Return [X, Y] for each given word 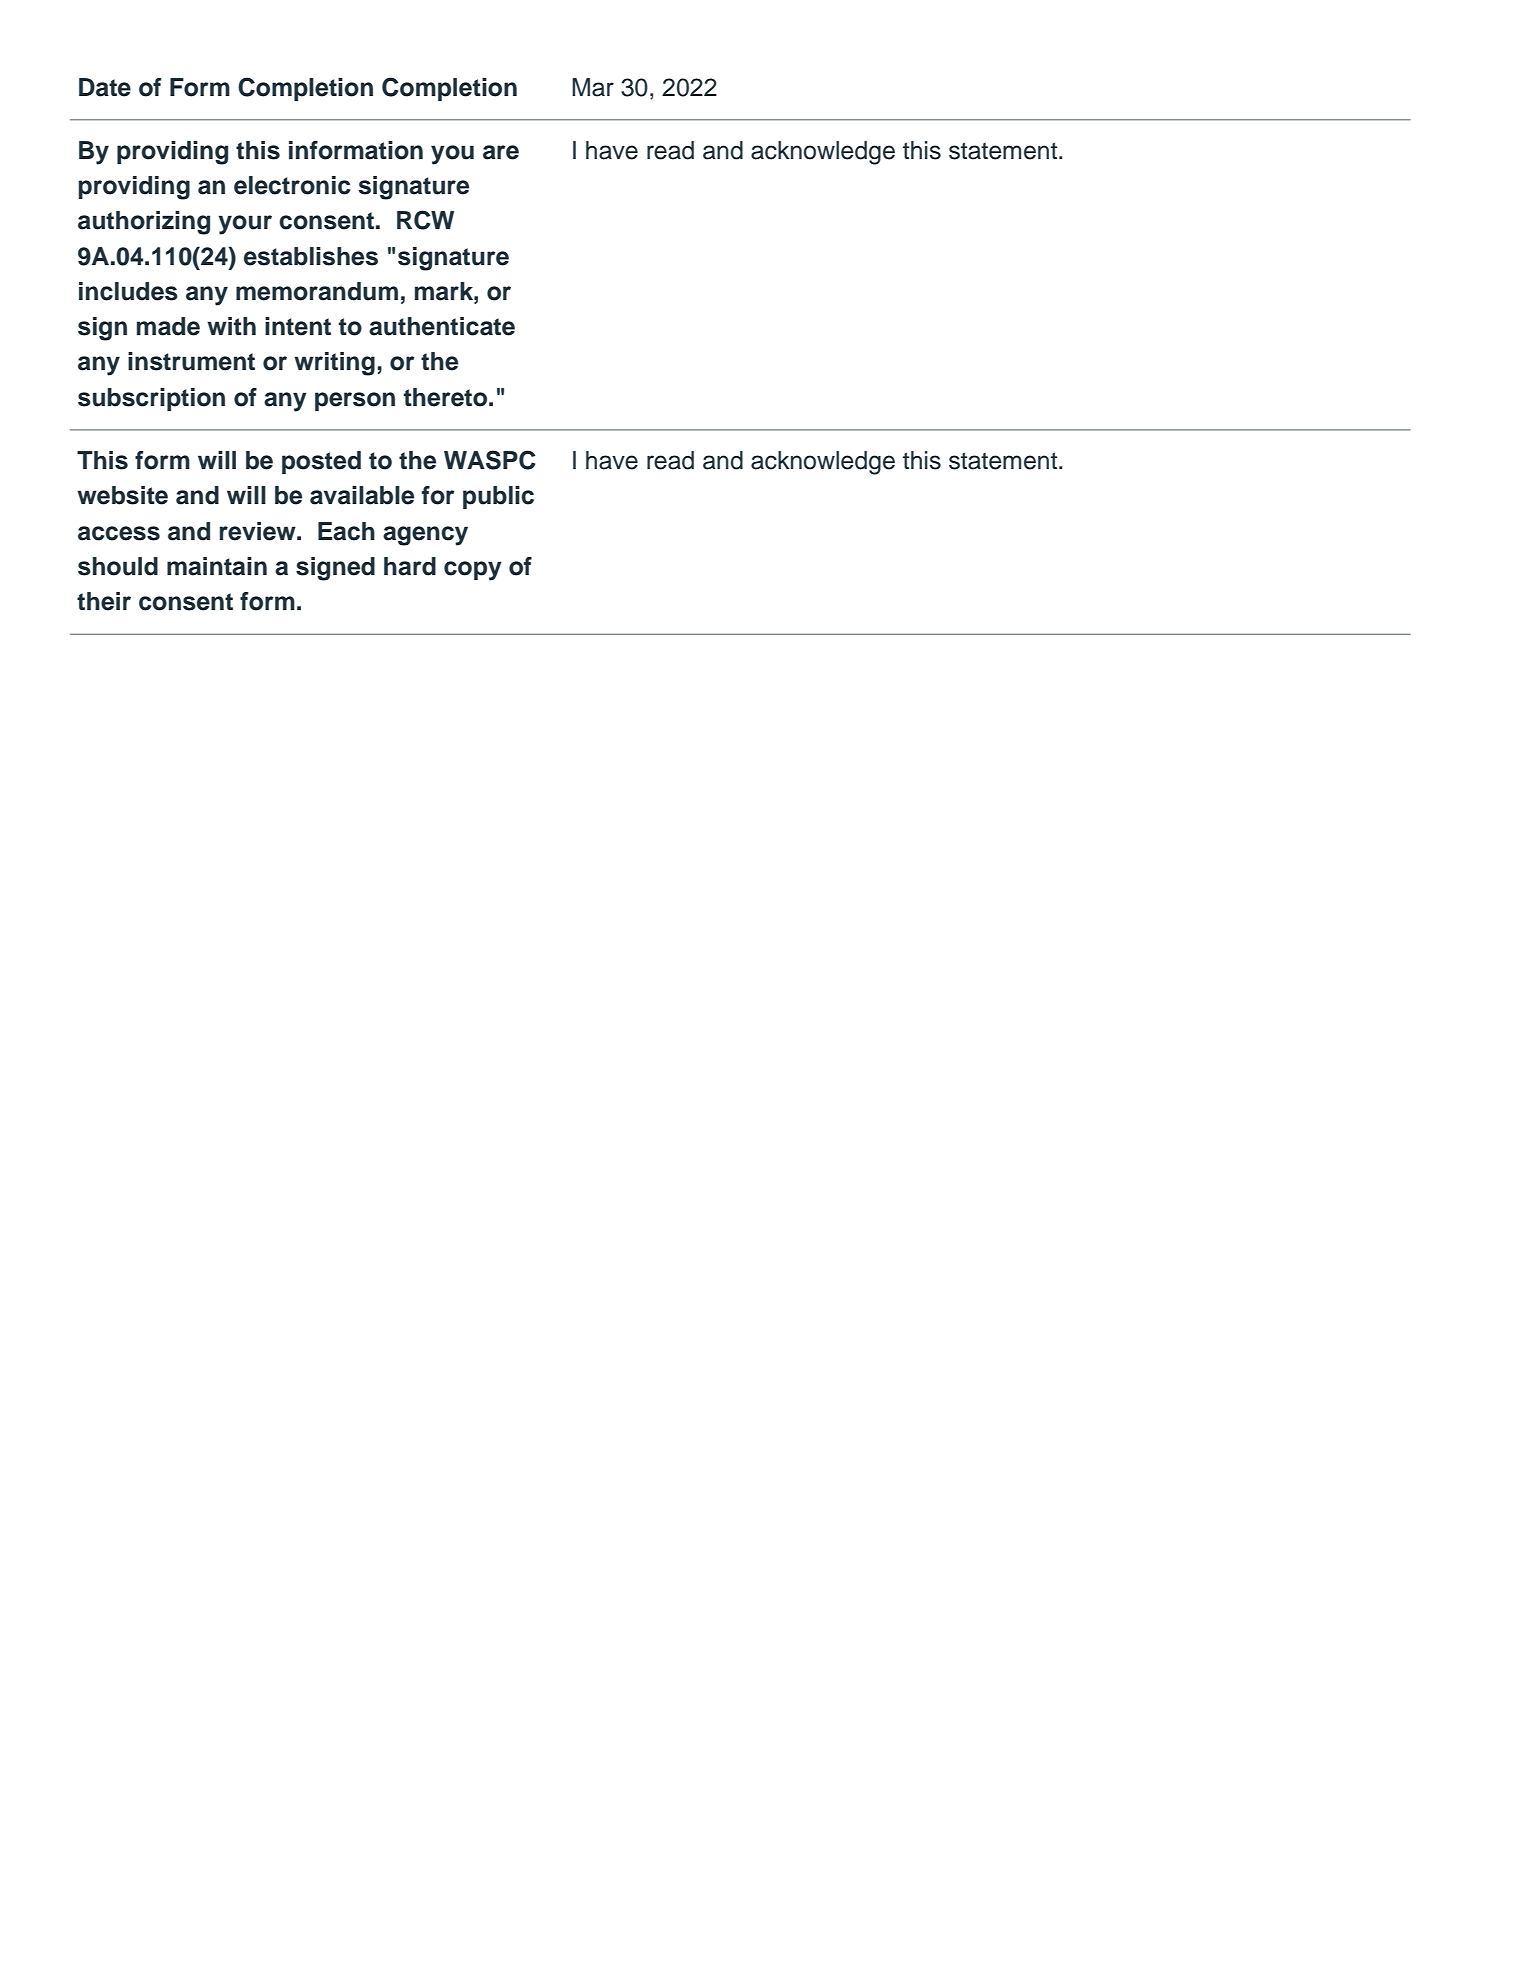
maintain [217, 566]
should [118, 566]
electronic [292, 185]
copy [473, 571]
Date [105, 87]
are [501, 152]
